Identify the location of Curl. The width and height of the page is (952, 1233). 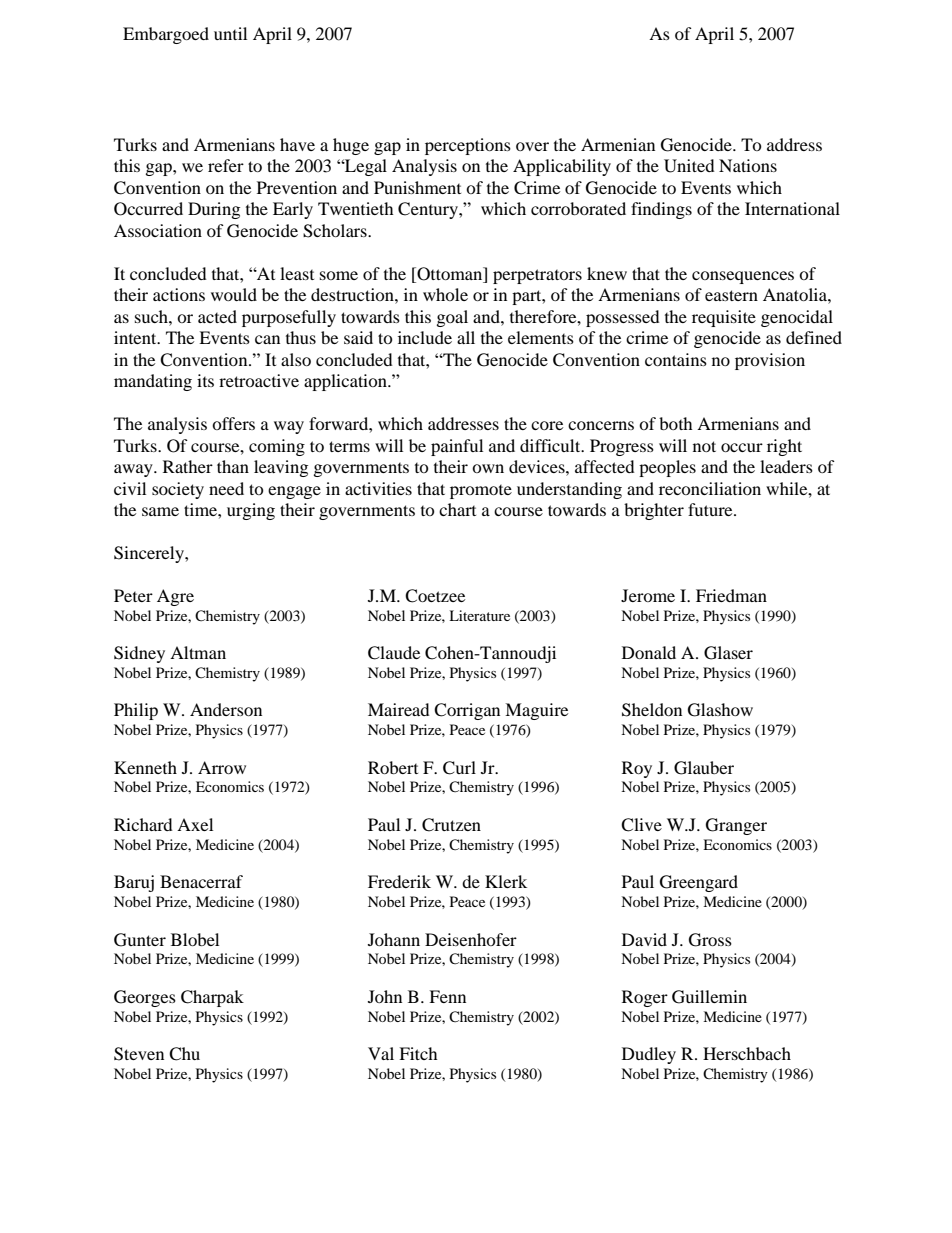
(459, 768).
